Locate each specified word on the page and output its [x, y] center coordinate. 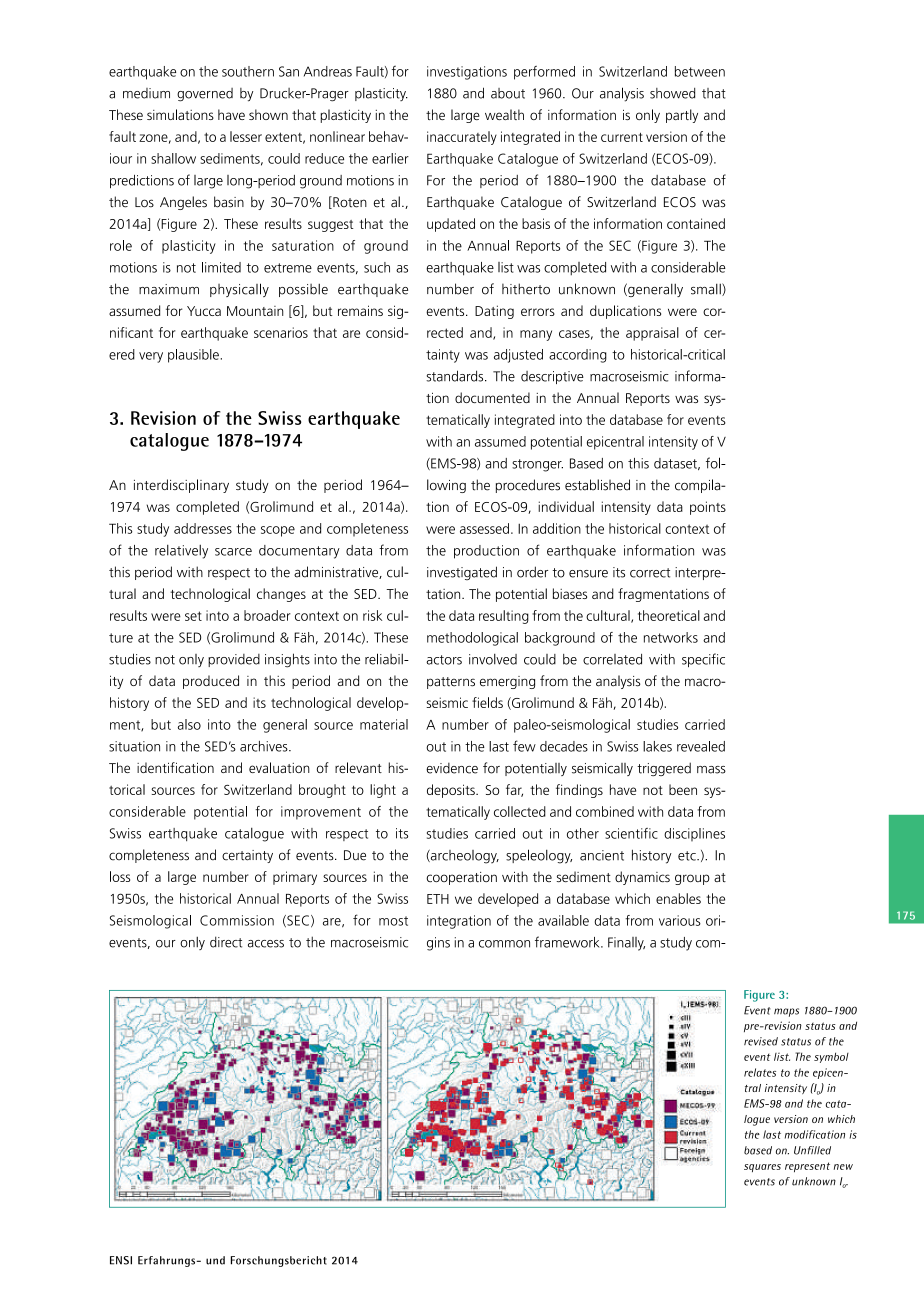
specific [703, 660]
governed [205, 95]
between [700, 71]
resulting [504, 617]
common [504, 944]
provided [234, 660]
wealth [504, 114]
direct [226, 942]
